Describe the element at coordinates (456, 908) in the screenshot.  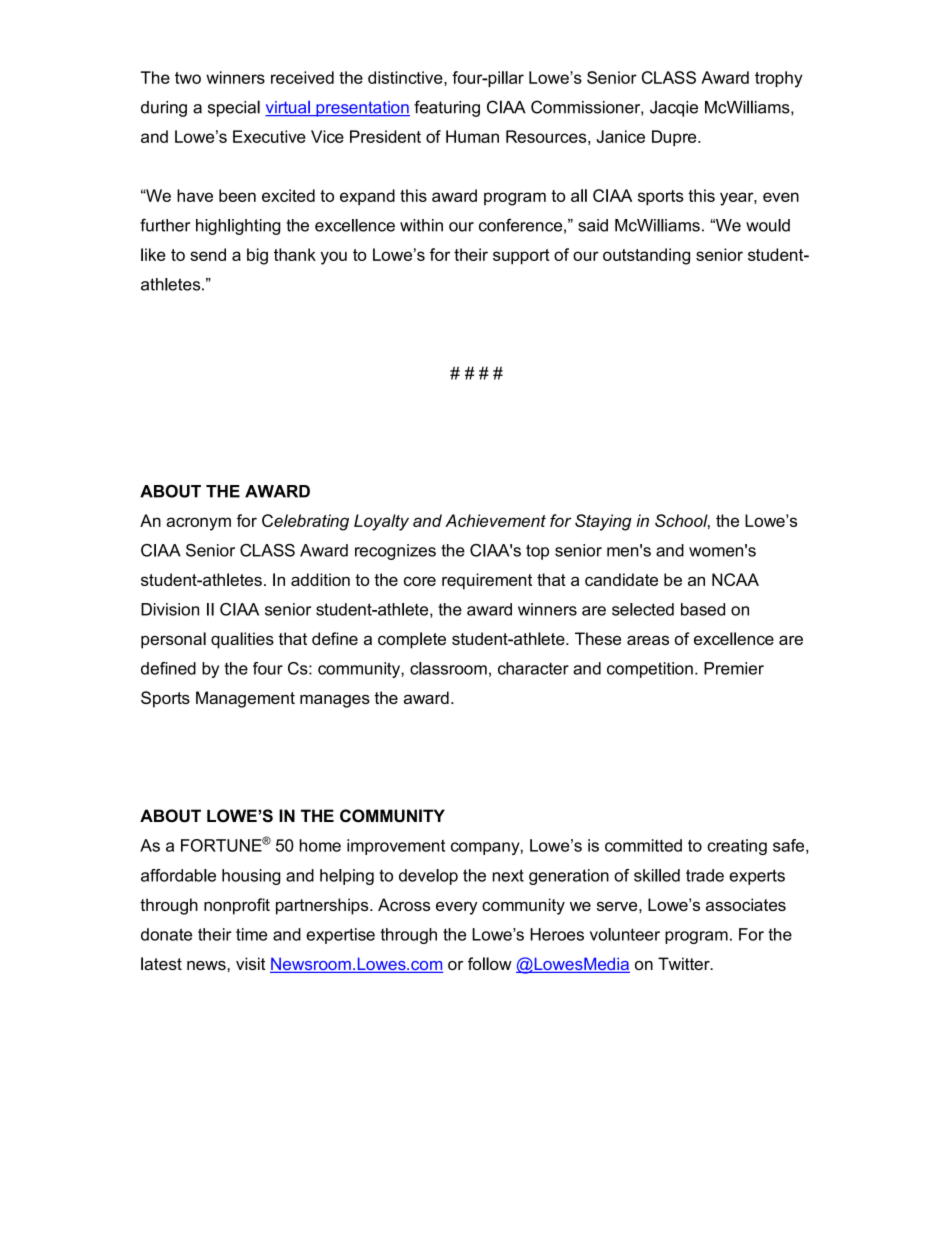
I see `every` at that location.
